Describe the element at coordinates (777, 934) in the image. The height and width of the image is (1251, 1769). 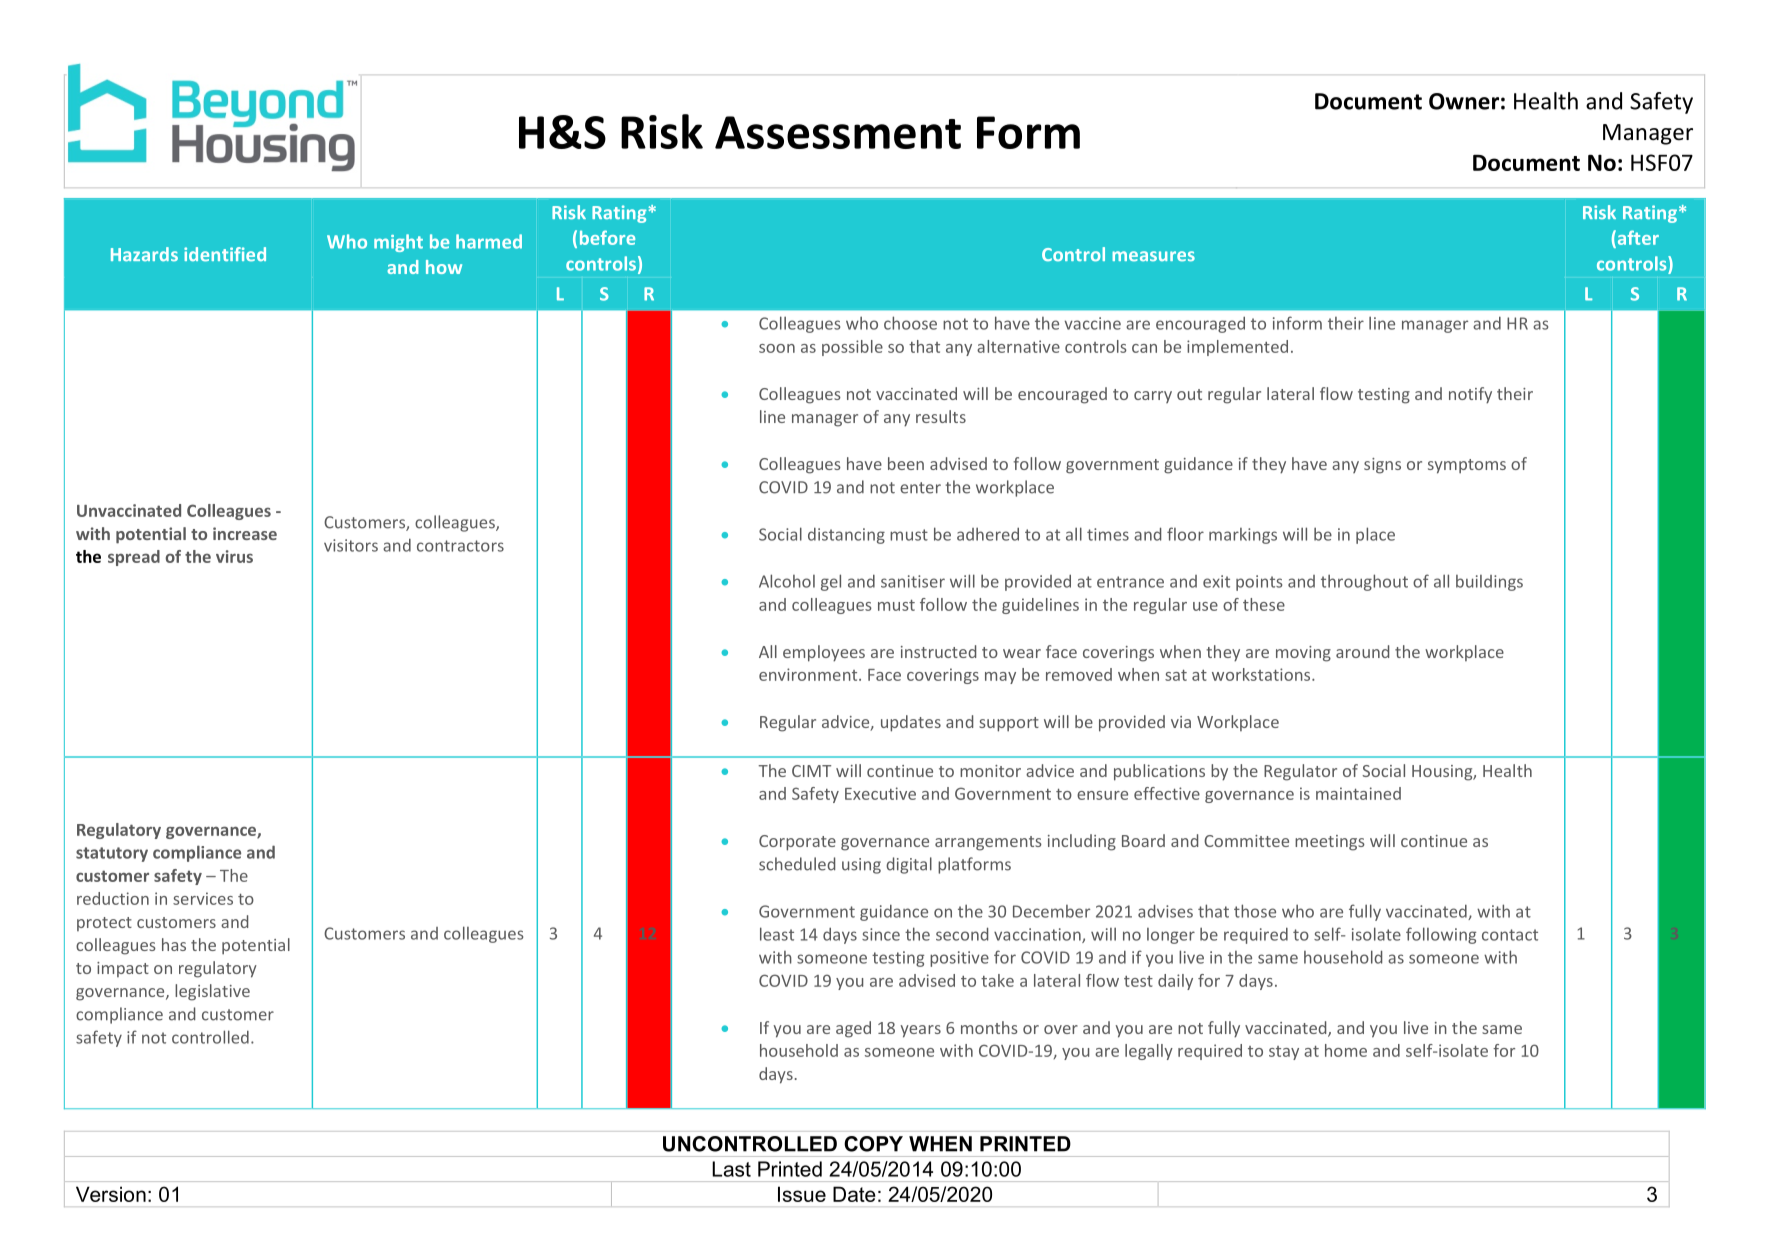
I see `least` at that location.
